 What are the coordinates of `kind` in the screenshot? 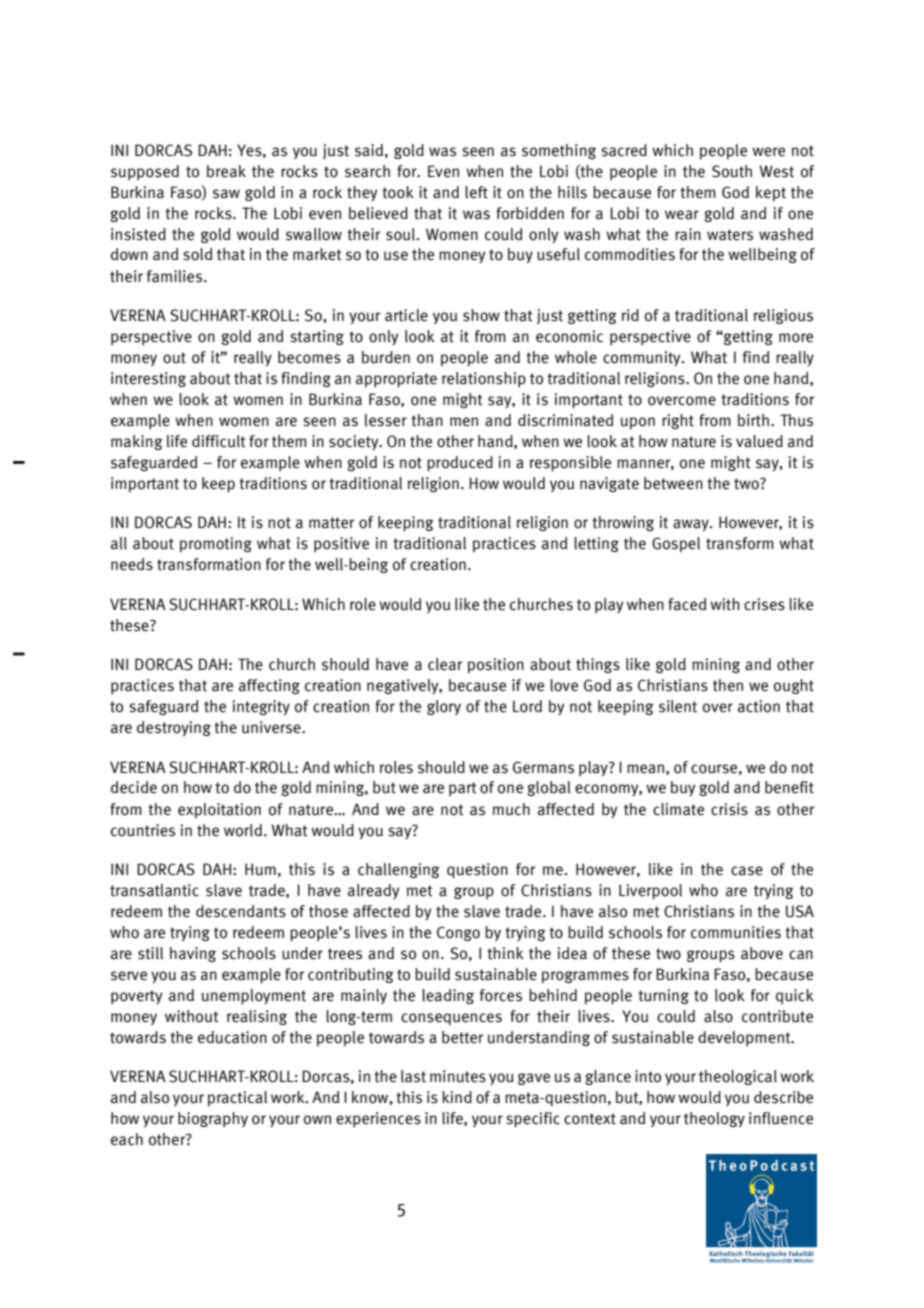 It's located at (457, 1097).
